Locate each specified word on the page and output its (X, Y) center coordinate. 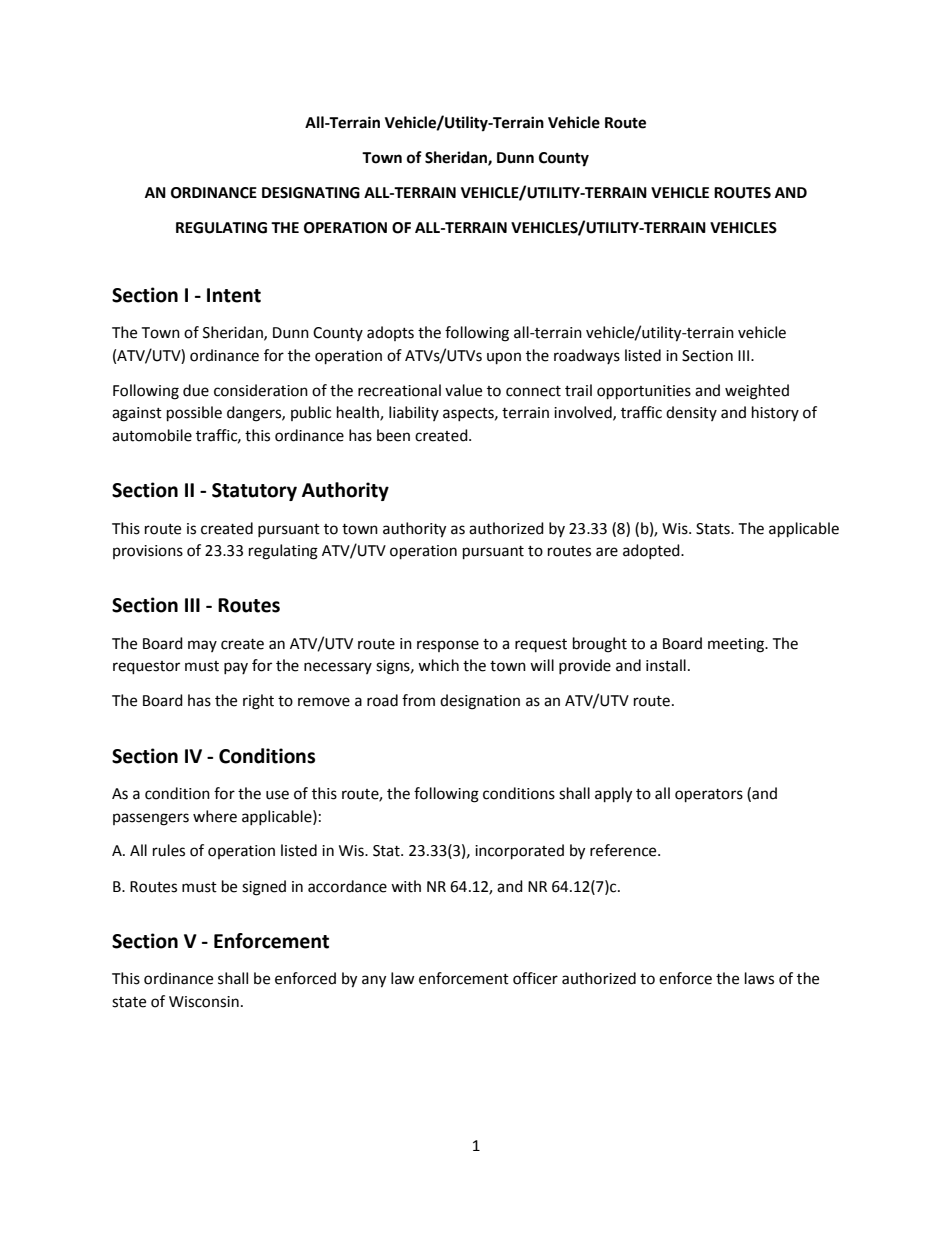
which (438, 665)
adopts (390, 333)
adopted (652, 551)
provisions (148, 552)
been (393, 435)
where (215, 816)
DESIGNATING (311, 193)
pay (236, 668)
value (463, 390)
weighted (757, 392)
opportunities (644, 392)
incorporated (519, 852)
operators (709, 796)
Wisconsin (204, 1002)
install (666, 665)
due (196, 390)
